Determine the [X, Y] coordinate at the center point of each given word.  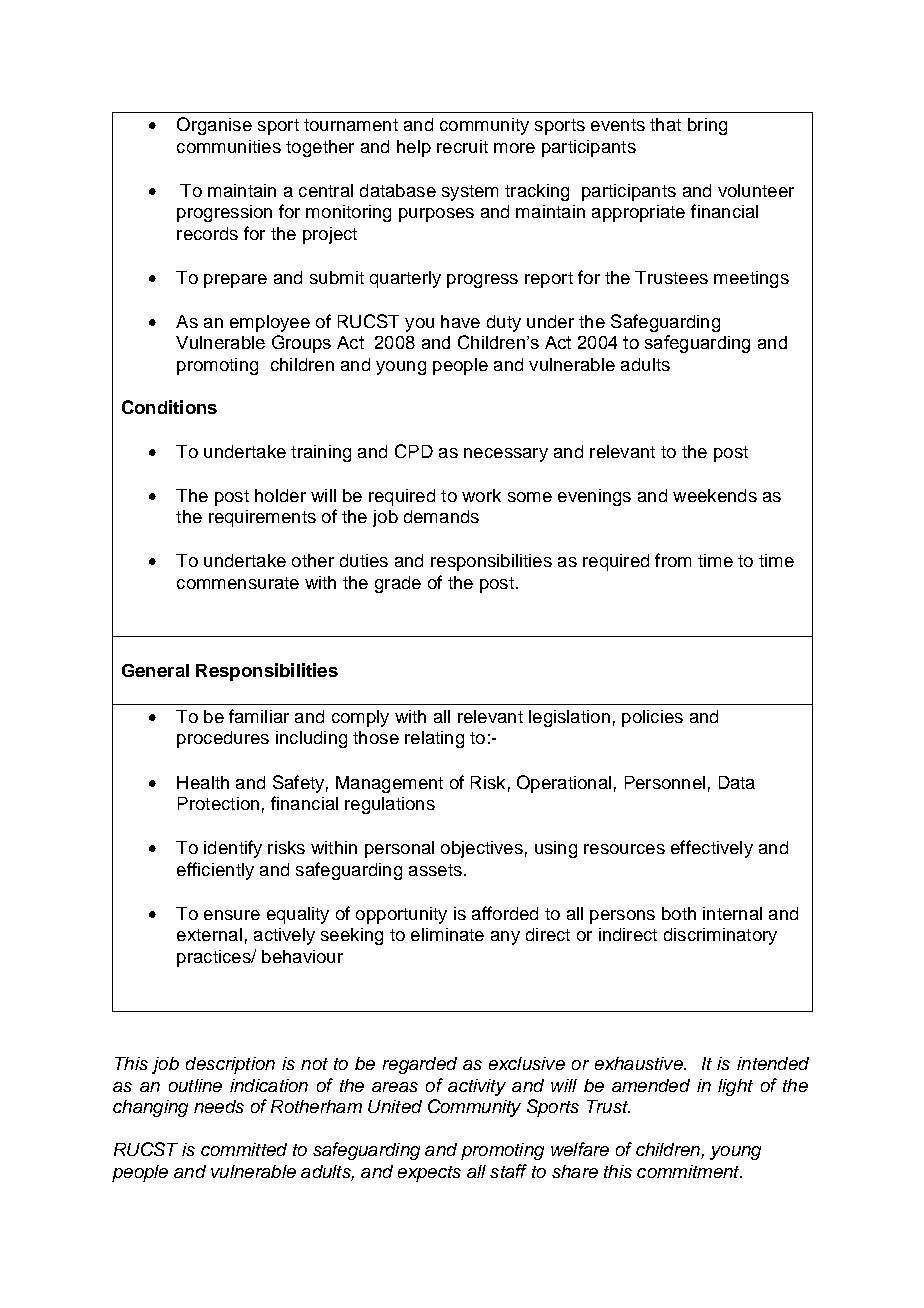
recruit [462, 146]
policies [652, 718]
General [155, 670]
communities [229, 146]
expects [429, 1174]
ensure [232, 915]
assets [435, 870]
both [679, 913]
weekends [715, 495]
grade [398, 584]
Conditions [169, 407]
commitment [689, 1171]
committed [244, 1149]
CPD [414, 451]
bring [707, 126]
